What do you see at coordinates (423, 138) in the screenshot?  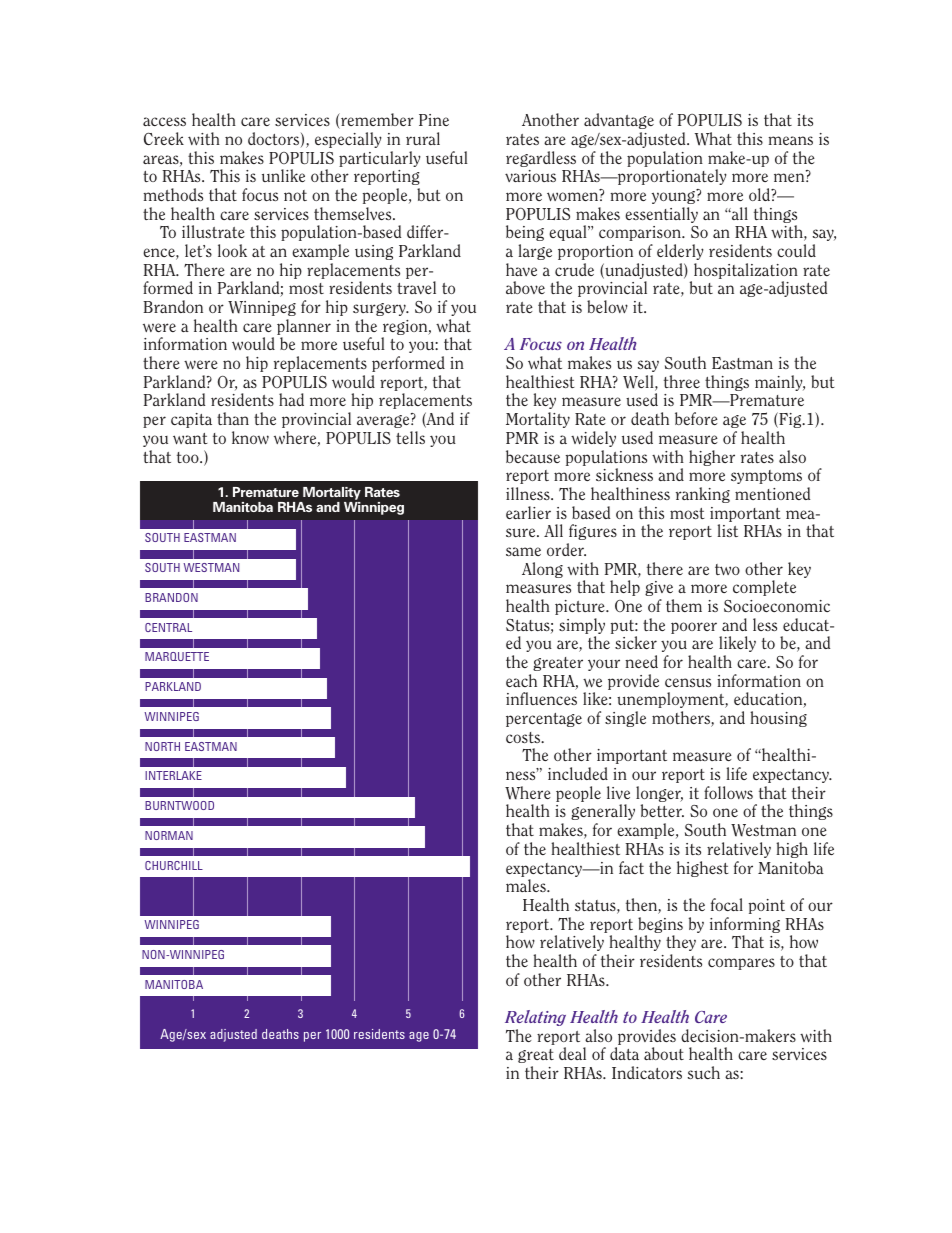 I see `rural` at bounding box center [423, 138].
